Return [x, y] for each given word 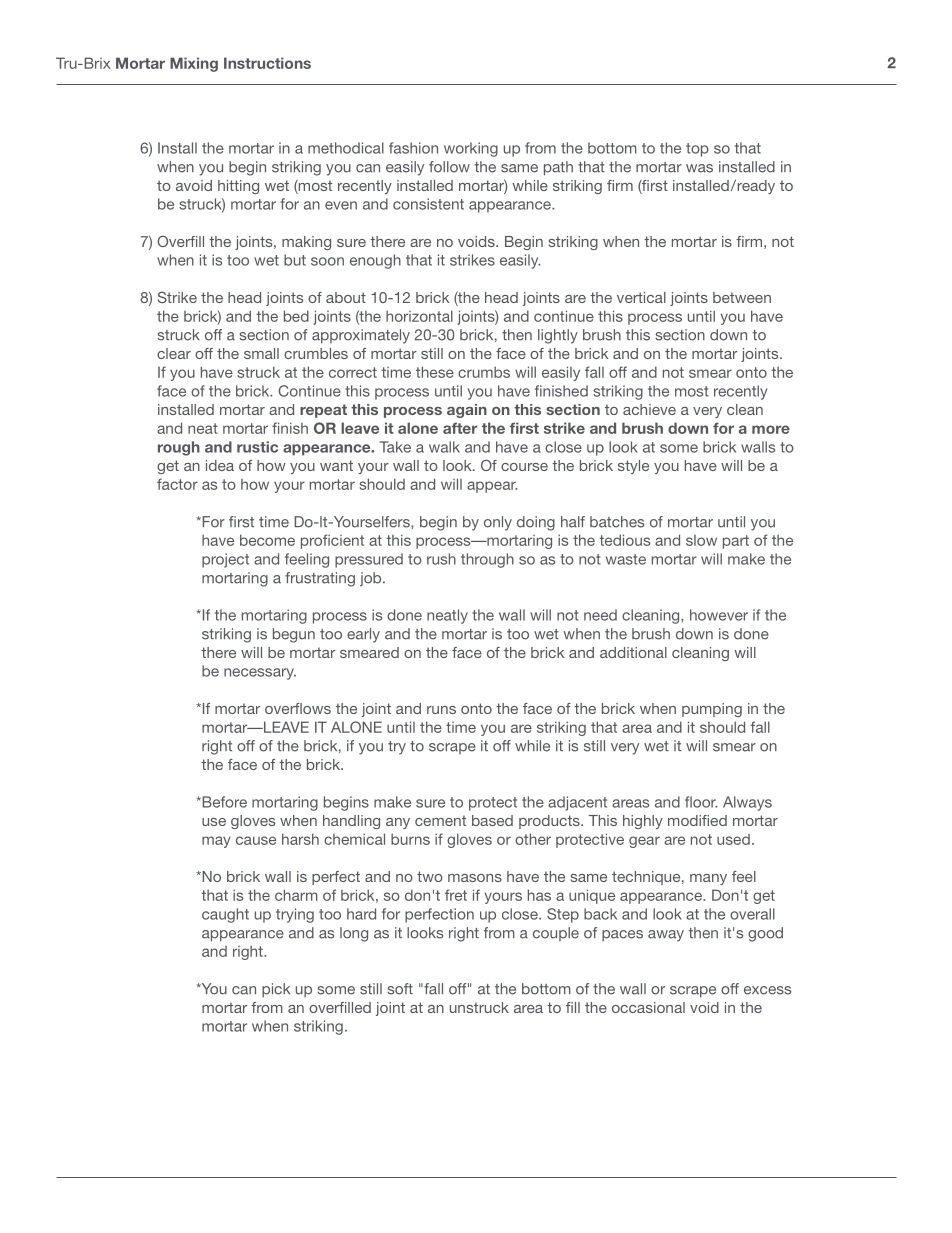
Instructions [267, 63]
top [697, 150]
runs [441, 710]
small [261, 353]
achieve [649, 409]
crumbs [484, 372]
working [471, 149]
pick [276, 990]
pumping [712, 710]
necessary [260, 674]
